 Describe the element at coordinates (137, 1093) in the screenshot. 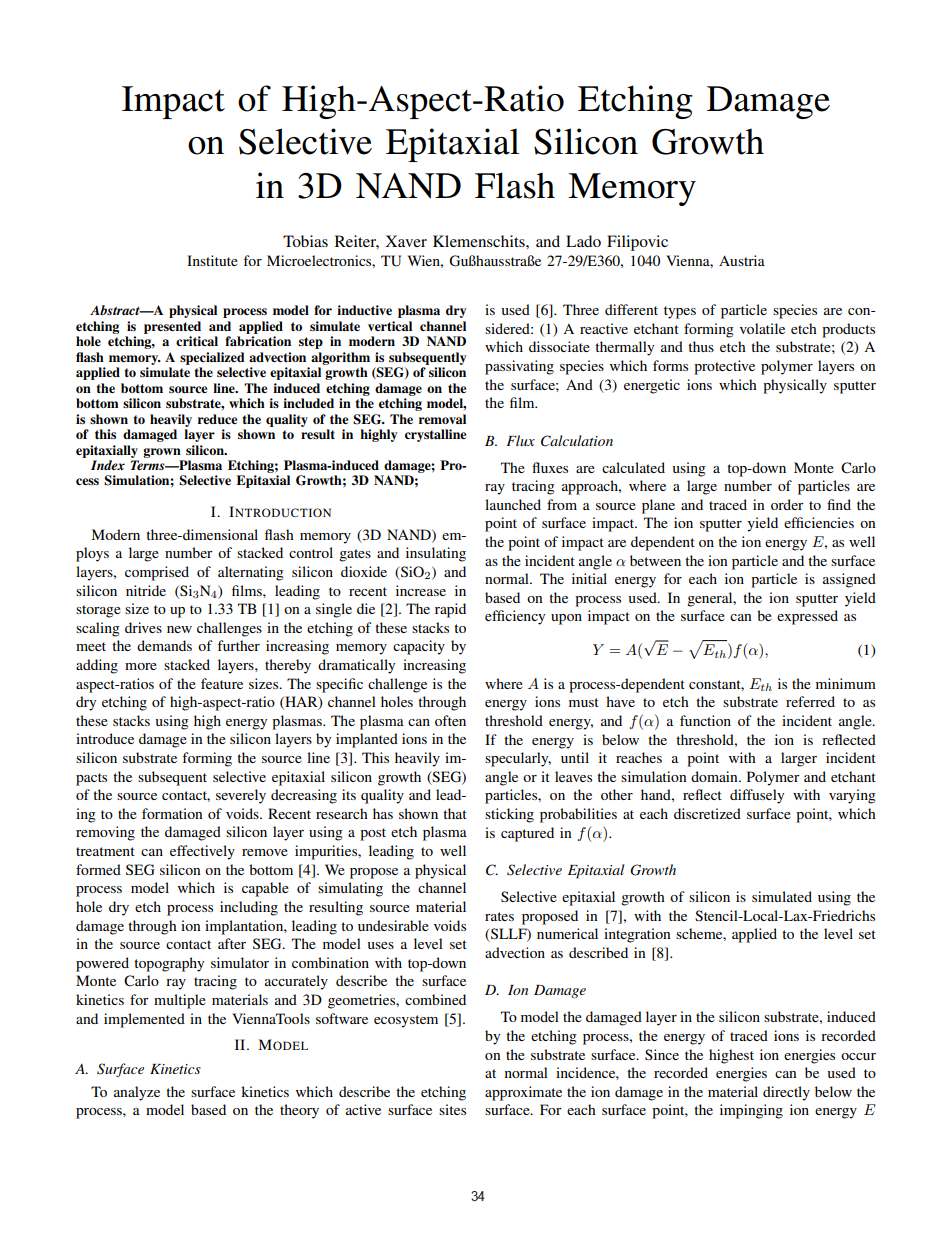

I see `analyze` at that location.
